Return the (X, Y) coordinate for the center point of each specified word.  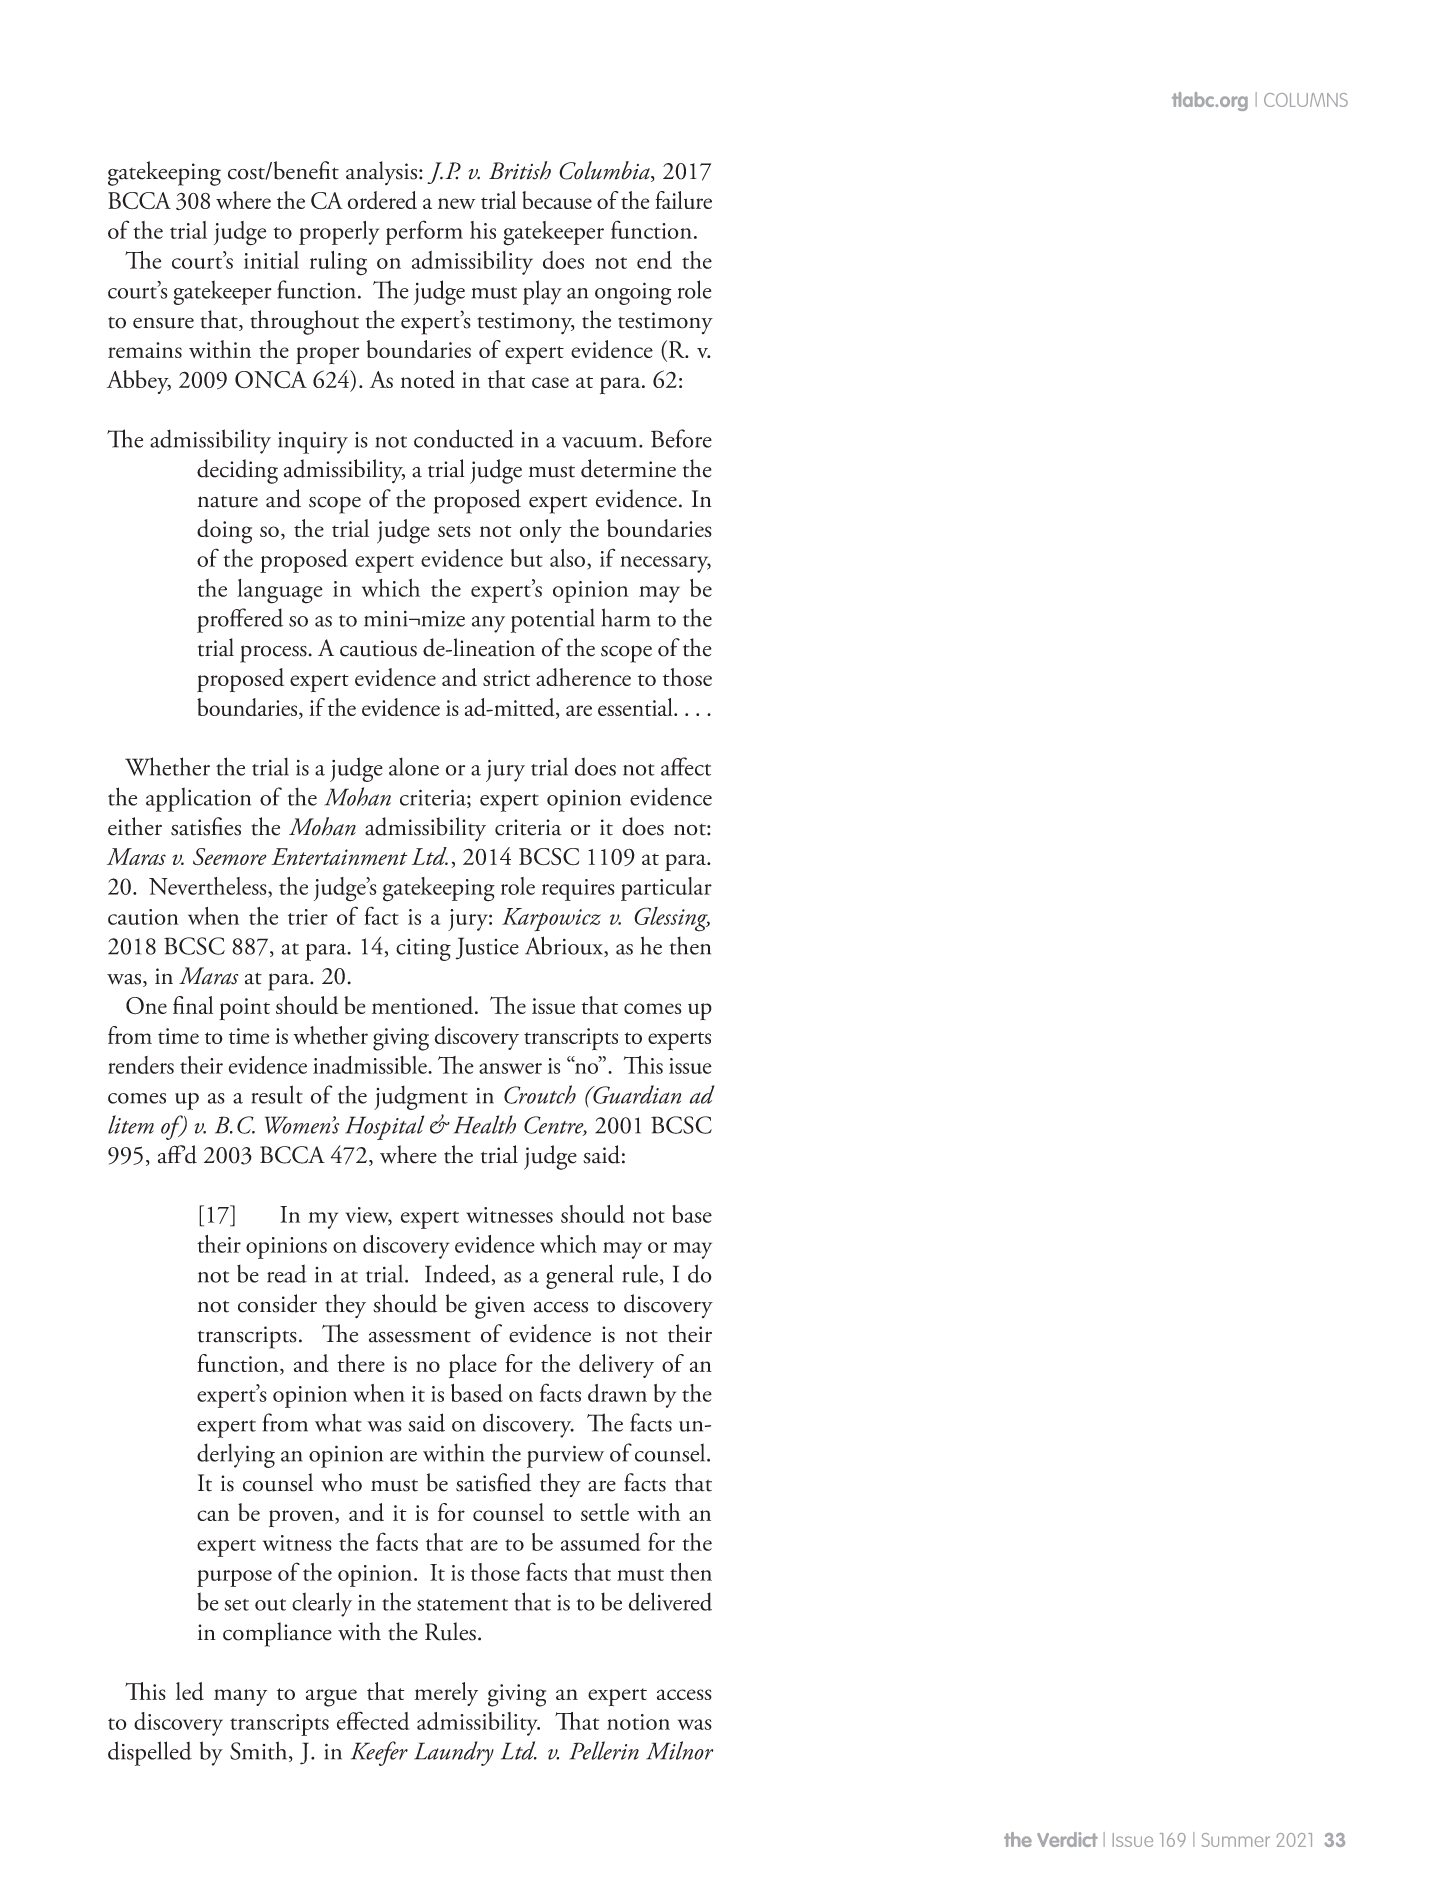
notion (638, 1722)
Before (681, 438)
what (338, 1422)
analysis (383, 173)
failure (683, 200)
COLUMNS (1306, 100)
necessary (665, 564)
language (280, 591)
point (244, 1009)
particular (666, 889)
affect (686, 766)
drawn (617, 1393)
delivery (616, 1366)
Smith (260, 1751)
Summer (1236, 1840)
